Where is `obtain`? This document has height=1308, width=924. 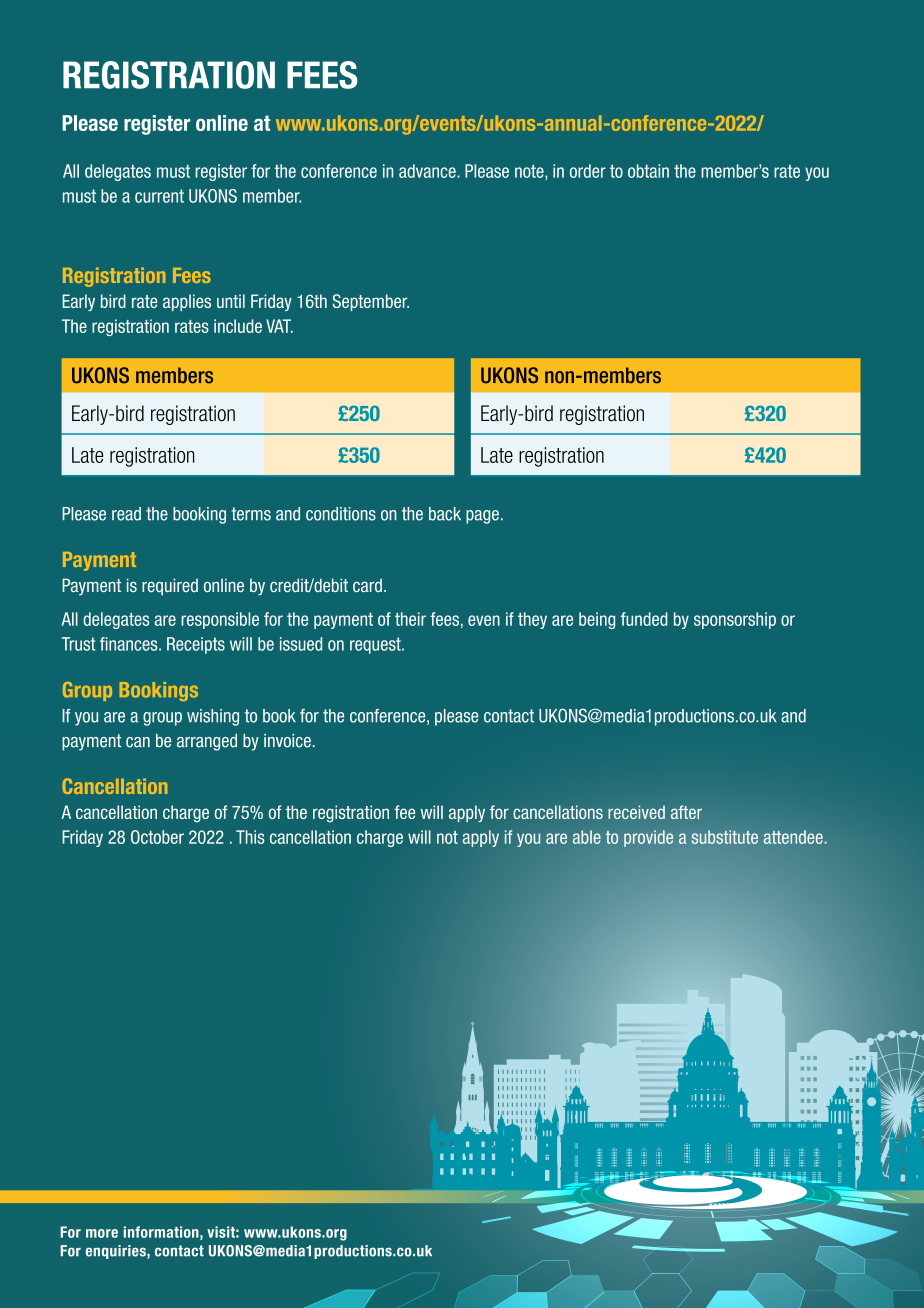 obtain is located at coordinates (648, 171).
